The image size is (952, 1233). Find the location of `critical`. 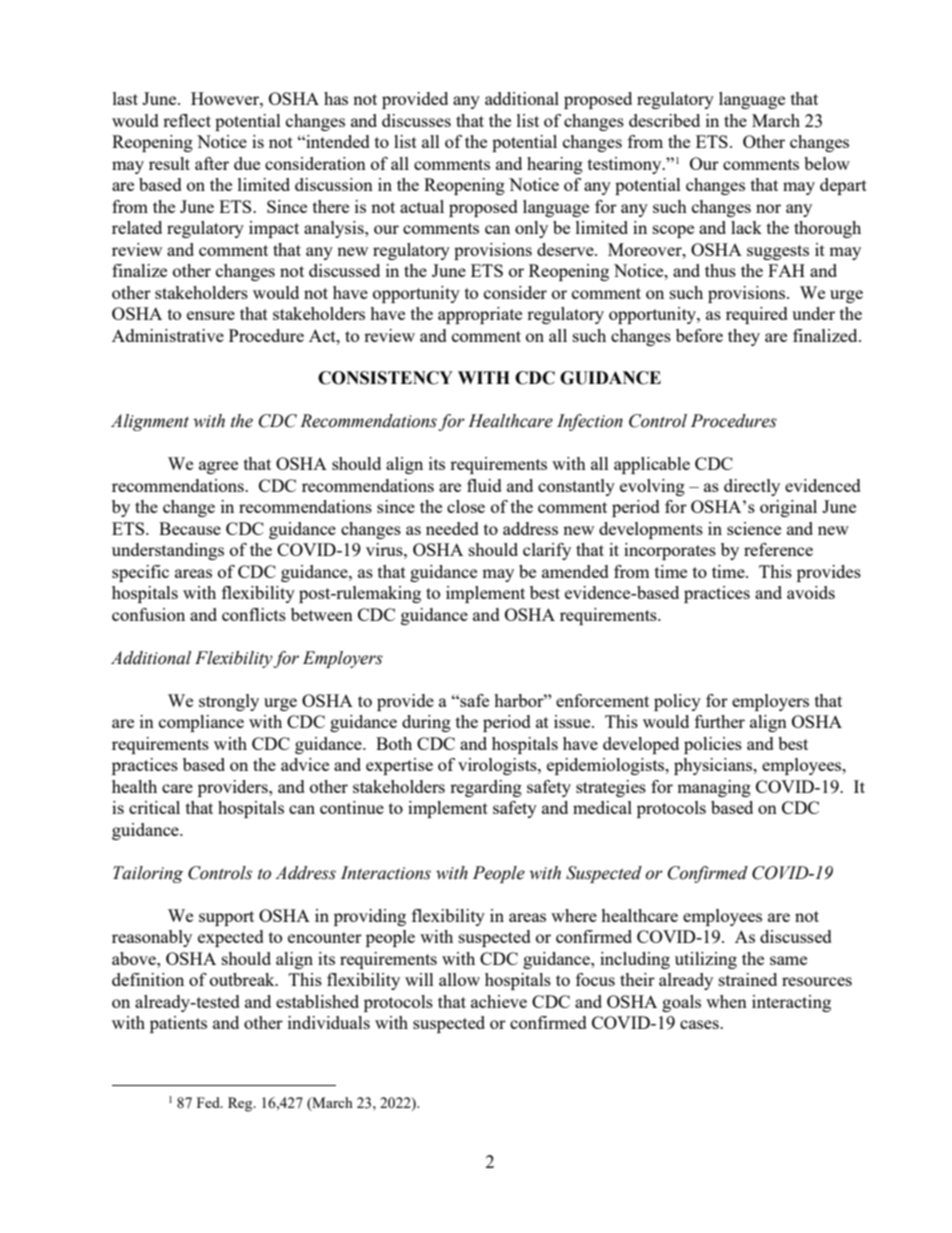

critical is located at coordinates (154, 807).
